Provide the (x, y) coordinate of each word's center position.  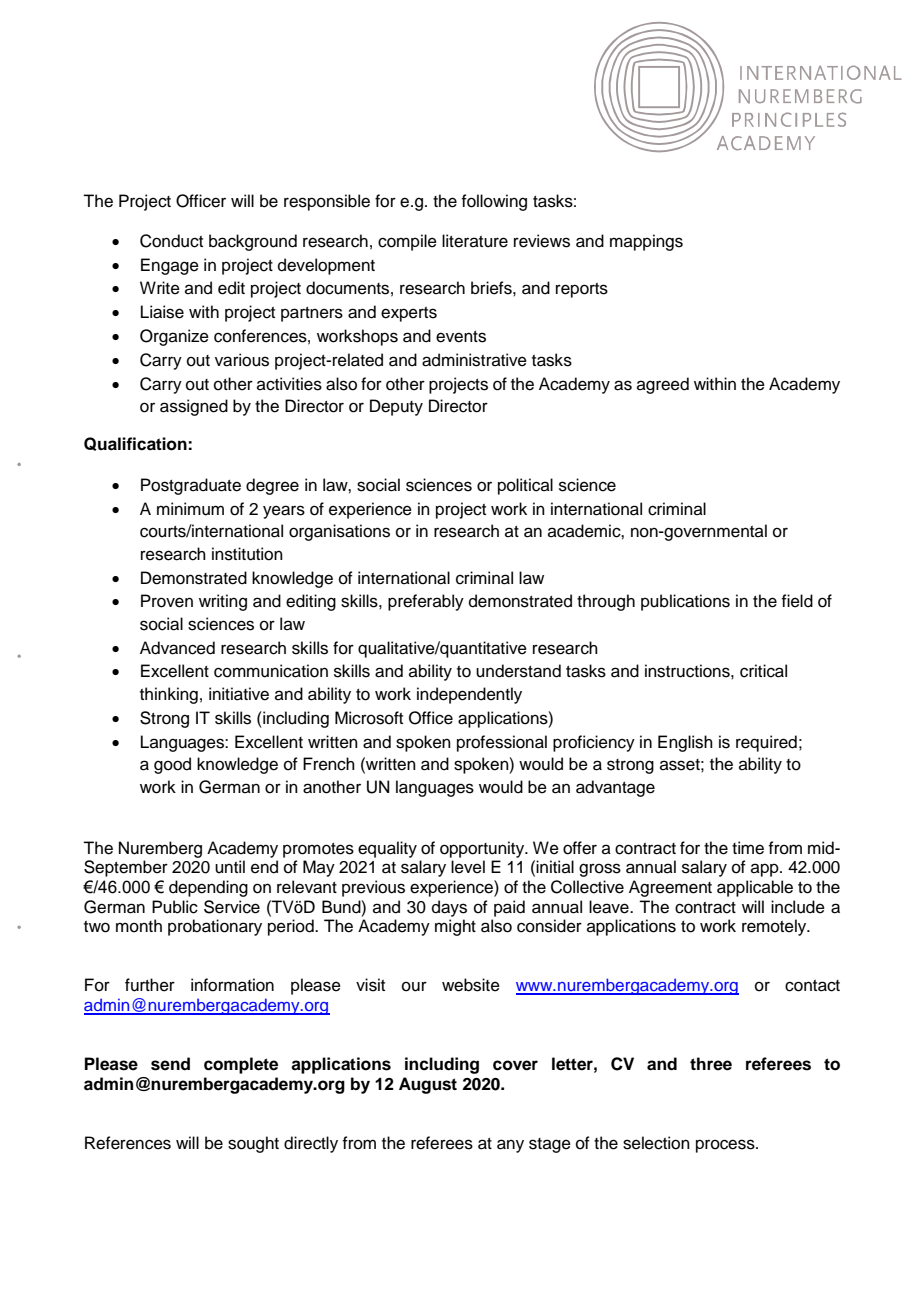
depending (208, 888)
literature (475, 241)
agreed (663, 385)
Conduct (171, 241)
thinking (169, 695)
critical (763, 671)
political (525, 486)
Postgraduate (191, 486)
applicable (755, 888)
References (128, 1143)
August (428, 1085)
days (449, 908)
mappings (646, 242)
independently (469, 695)
